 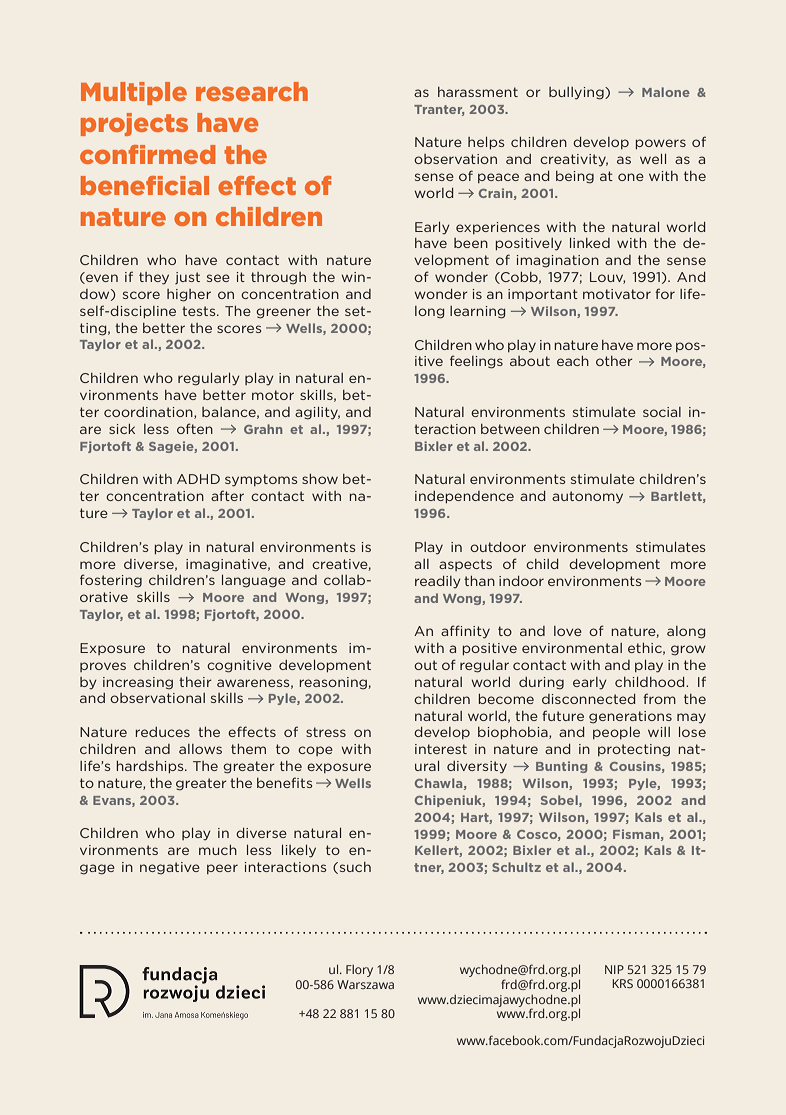 I want to click on negative, so click(x=170, y=868).
